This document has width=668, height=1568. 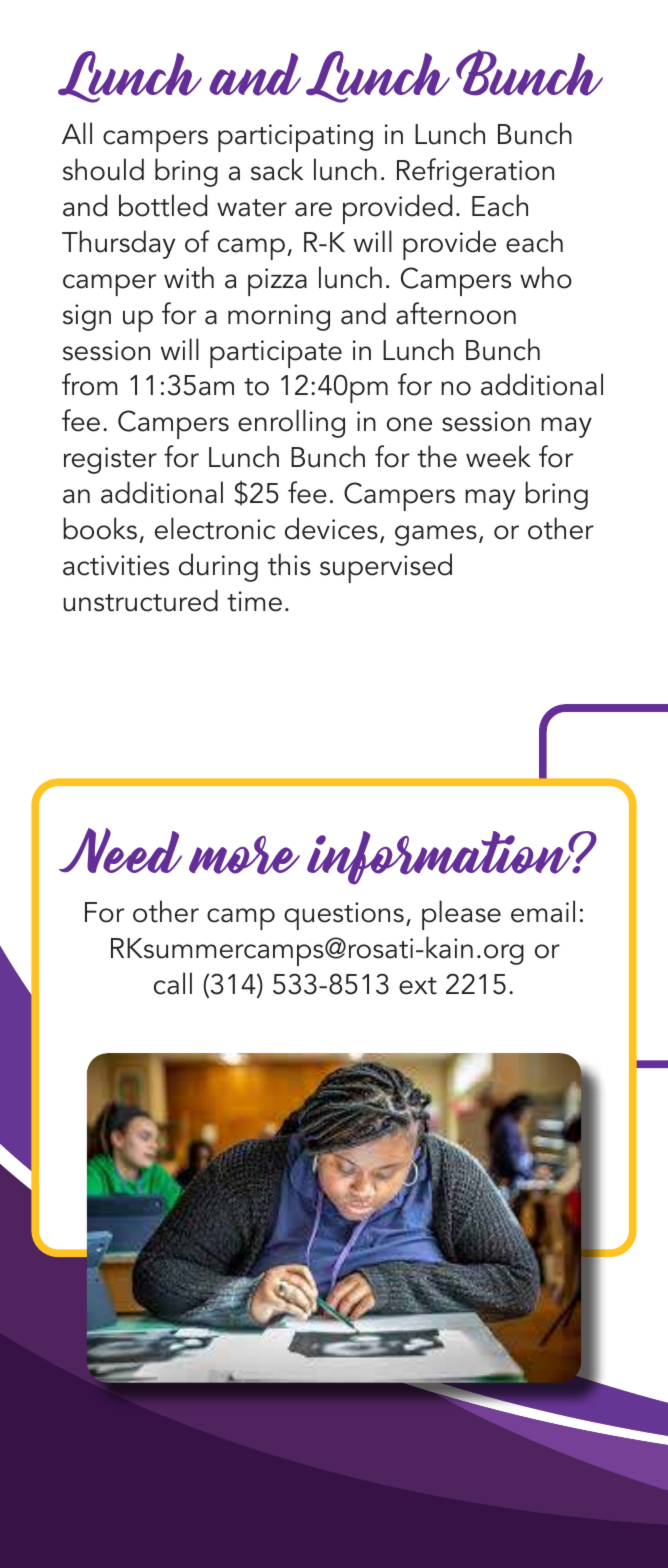 I want to click on register, so click(x=110, y=460).
